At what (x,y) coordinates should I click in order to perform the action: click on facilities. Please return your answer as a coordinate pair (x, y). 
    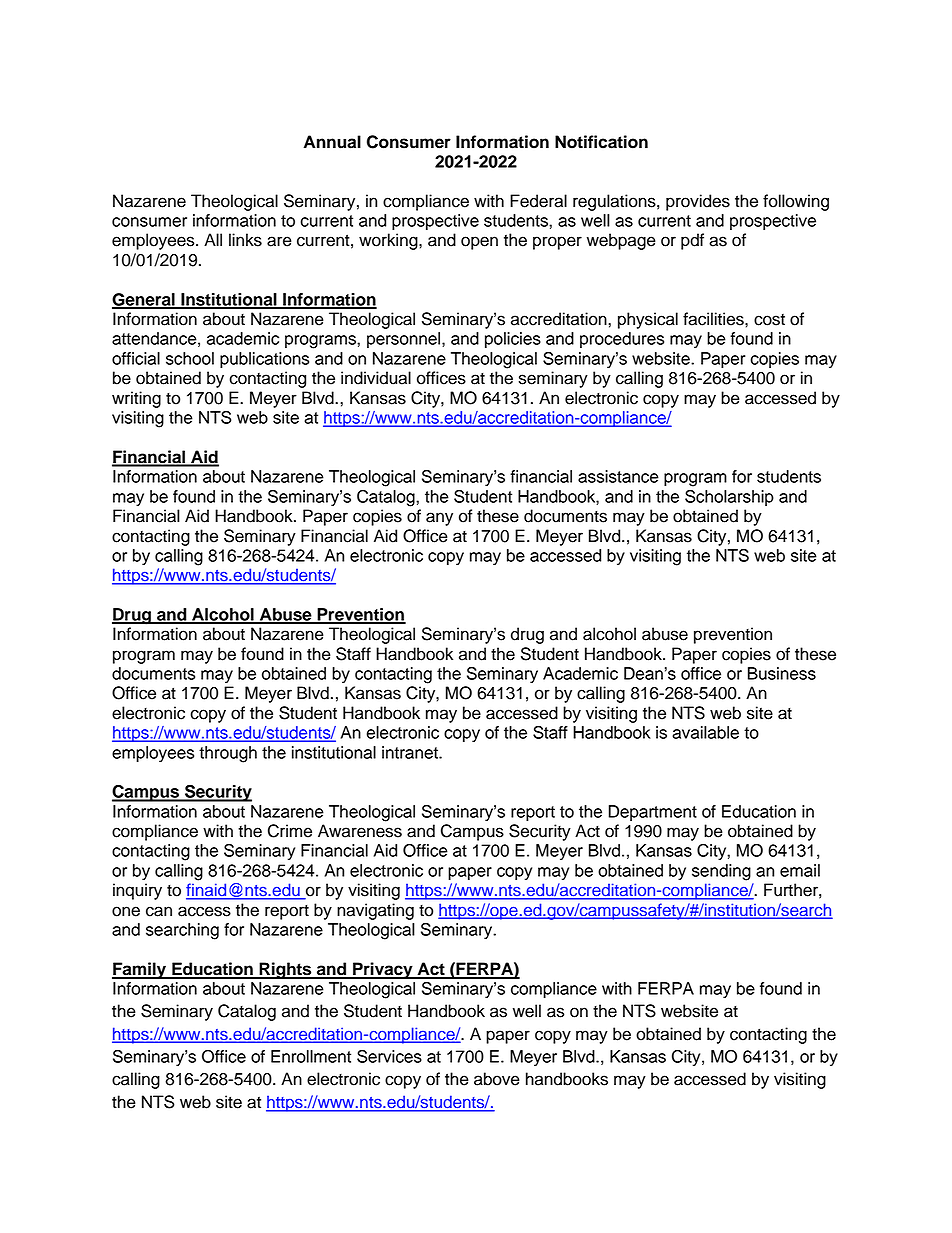
    Looking at the image, I should click on (714, 319).
